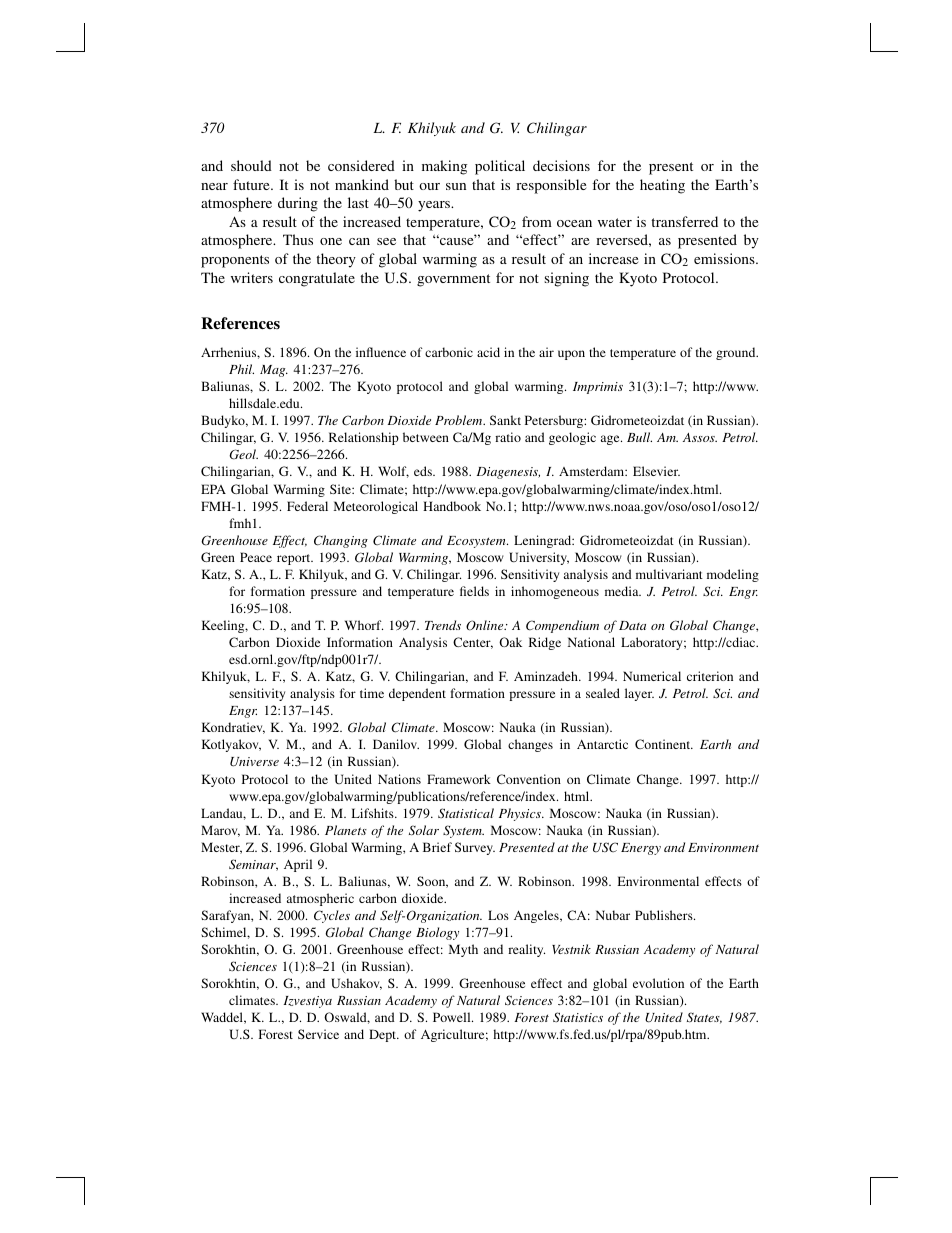 The image size is (952, 1233). Describe the element at coordinates (474, 591) in the image. I see `fields` at that location.
